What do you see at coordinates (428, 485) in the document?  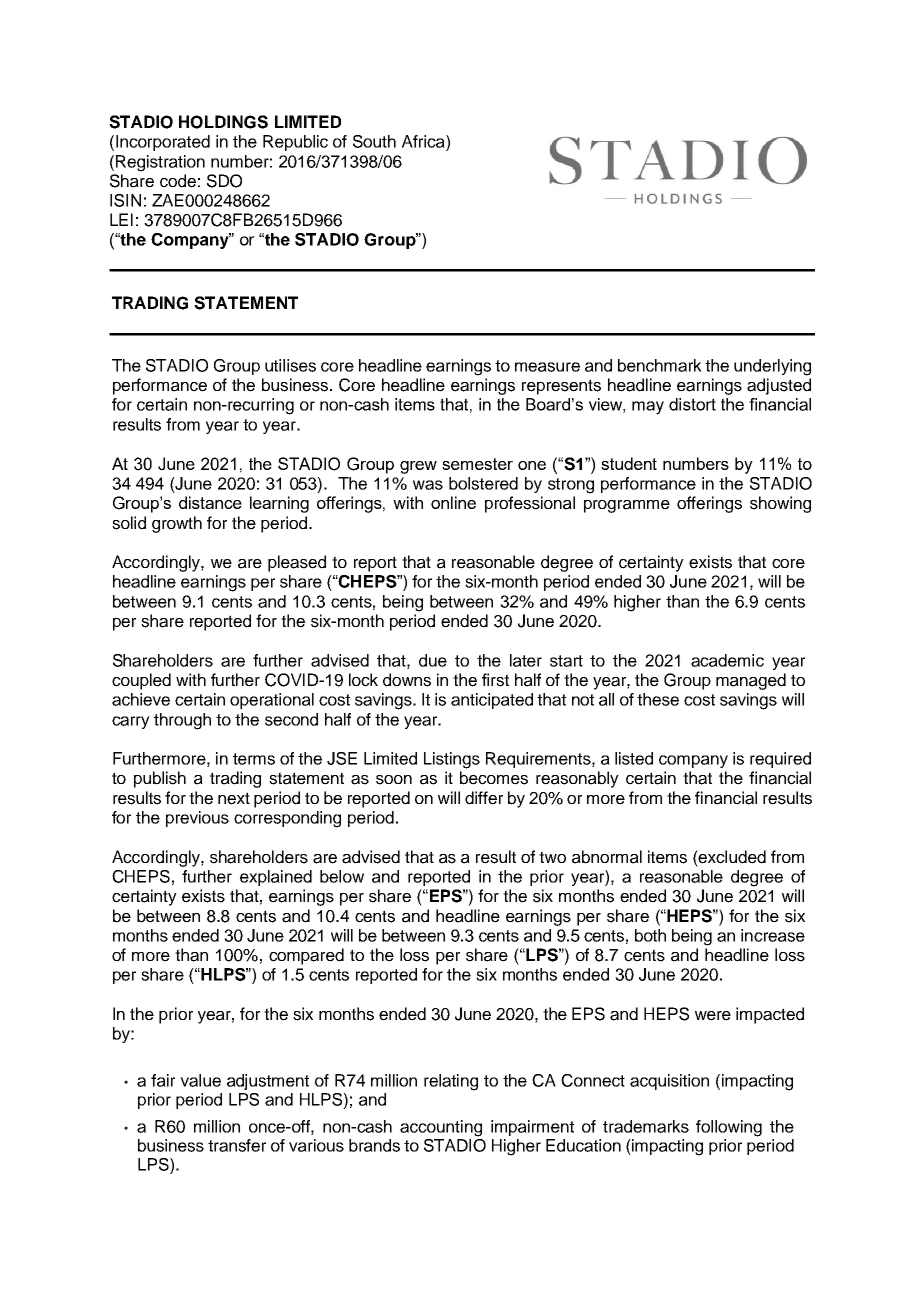 I see `was` at bounding box center [428, 485].
